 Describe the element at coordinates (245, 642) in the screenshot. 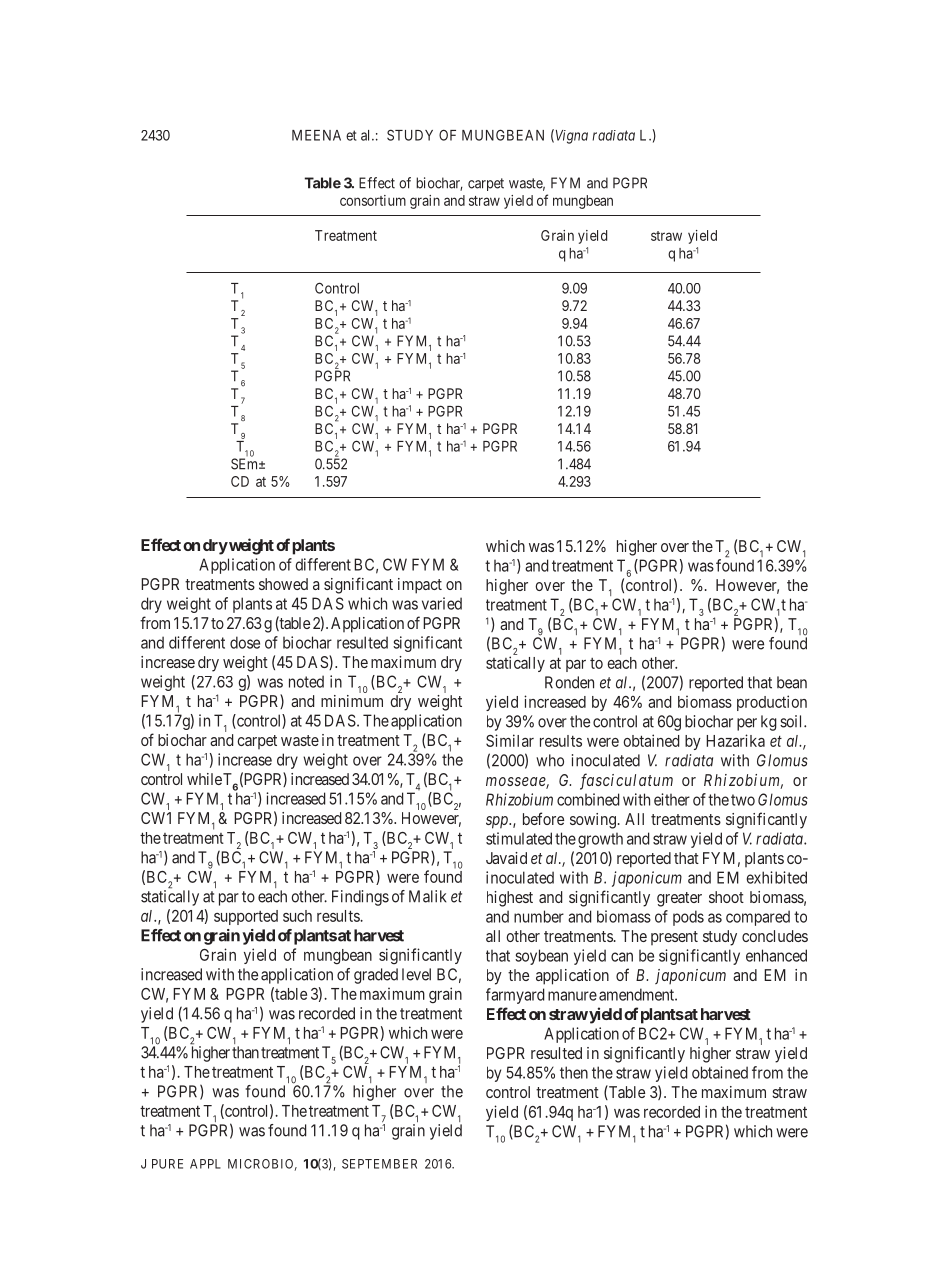

I see `dose` at that location.
